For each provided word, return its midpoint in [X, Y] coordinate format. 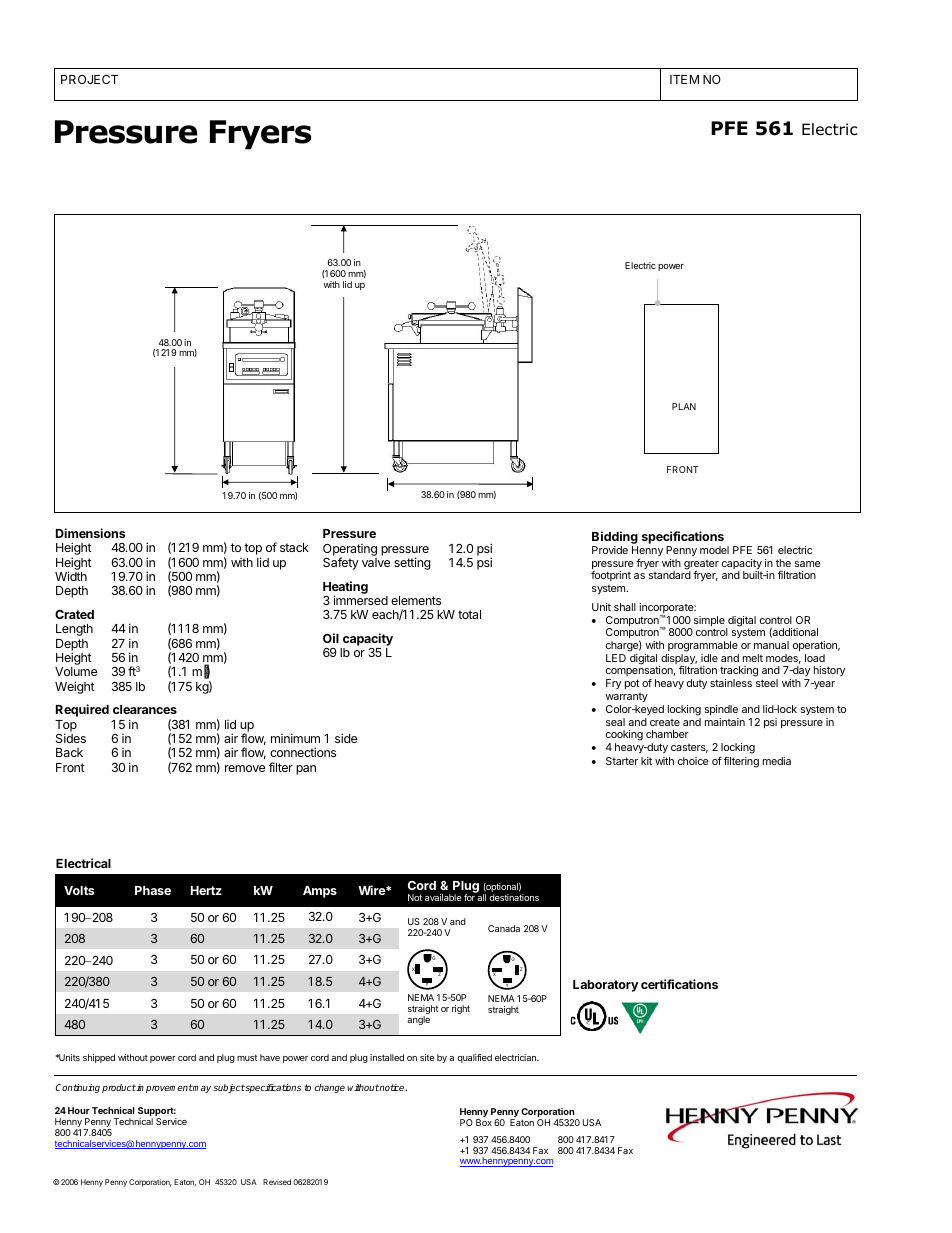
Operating [350, 551]
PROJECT [89, 79]
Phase [153, 890]
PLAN [684, 406]
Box [484, 1122]
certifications [679, 984]
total [469, 614]
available [443, 897]
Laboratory [605, 986]
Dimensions [90, 533]
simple [710, 622]
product [119, 1088]
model [714, 550]
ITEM [684, 79]
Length [74, 630]
